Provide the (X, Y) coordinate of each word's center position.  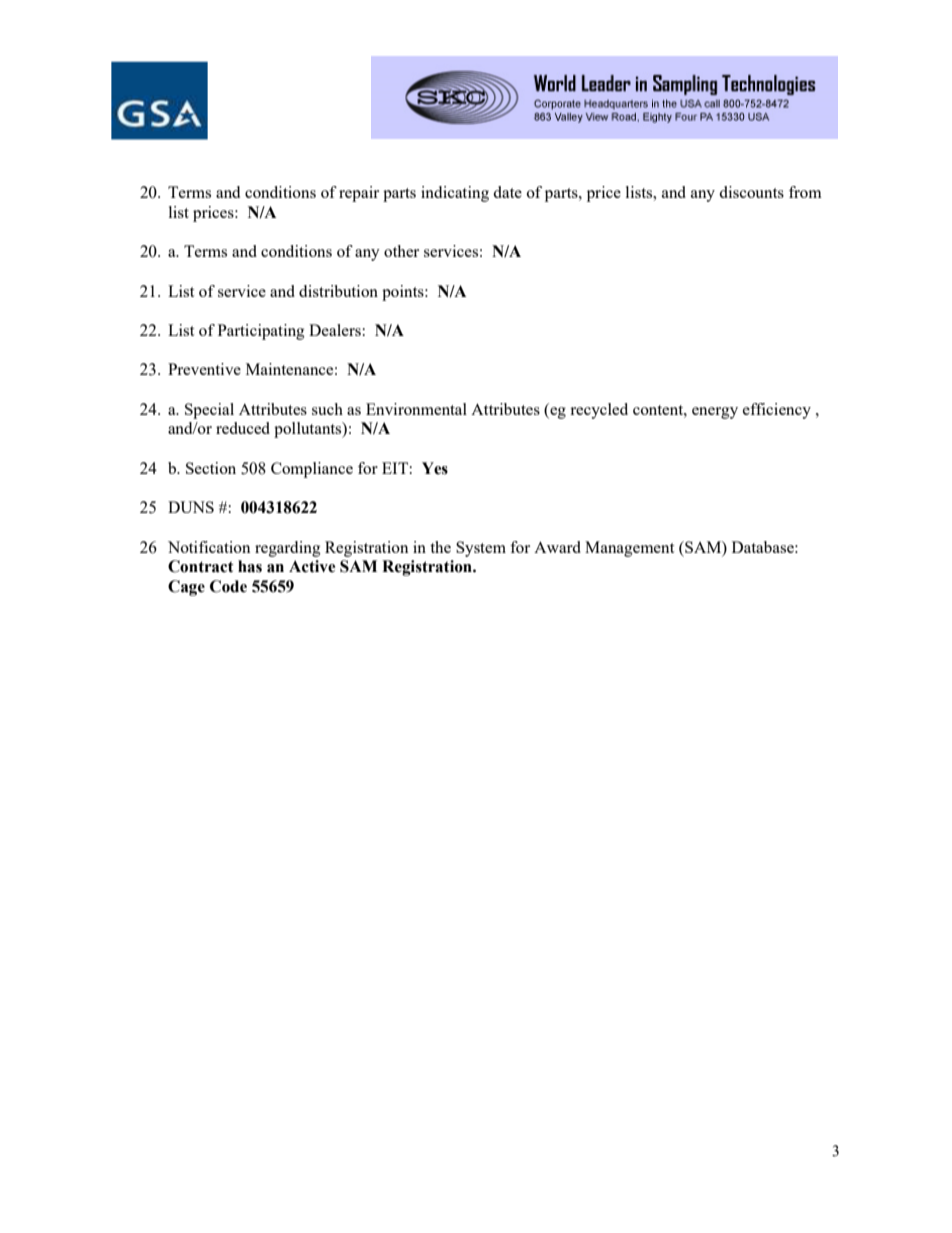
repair (359, 194)
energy (715, 413)
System (481, 549)
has (250, 566)
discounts (751, 192)
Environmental (416, 409)
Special (209, 411)
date (507, 192)
